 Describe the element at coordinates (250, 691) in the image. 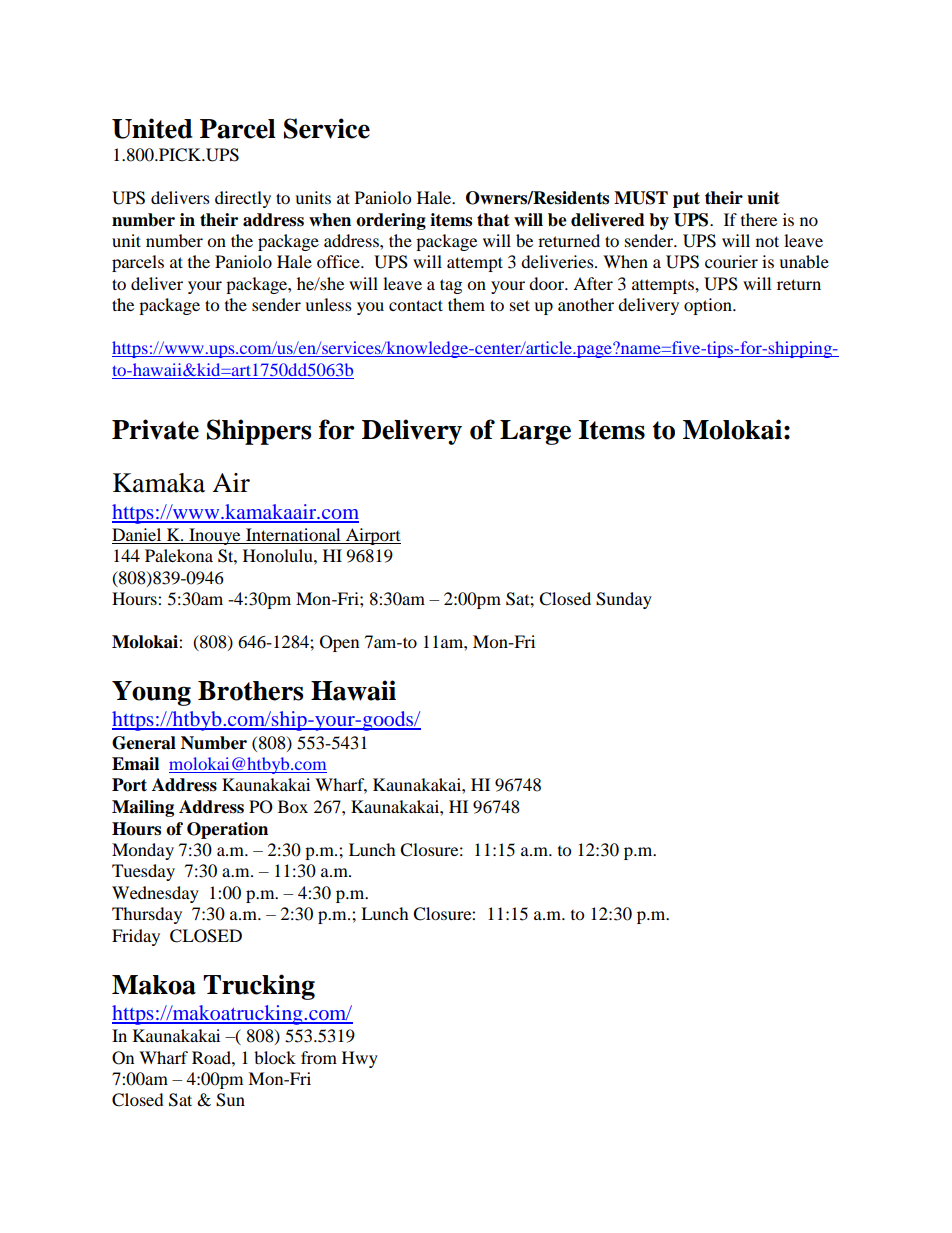

I see `Brothers` at that location.
